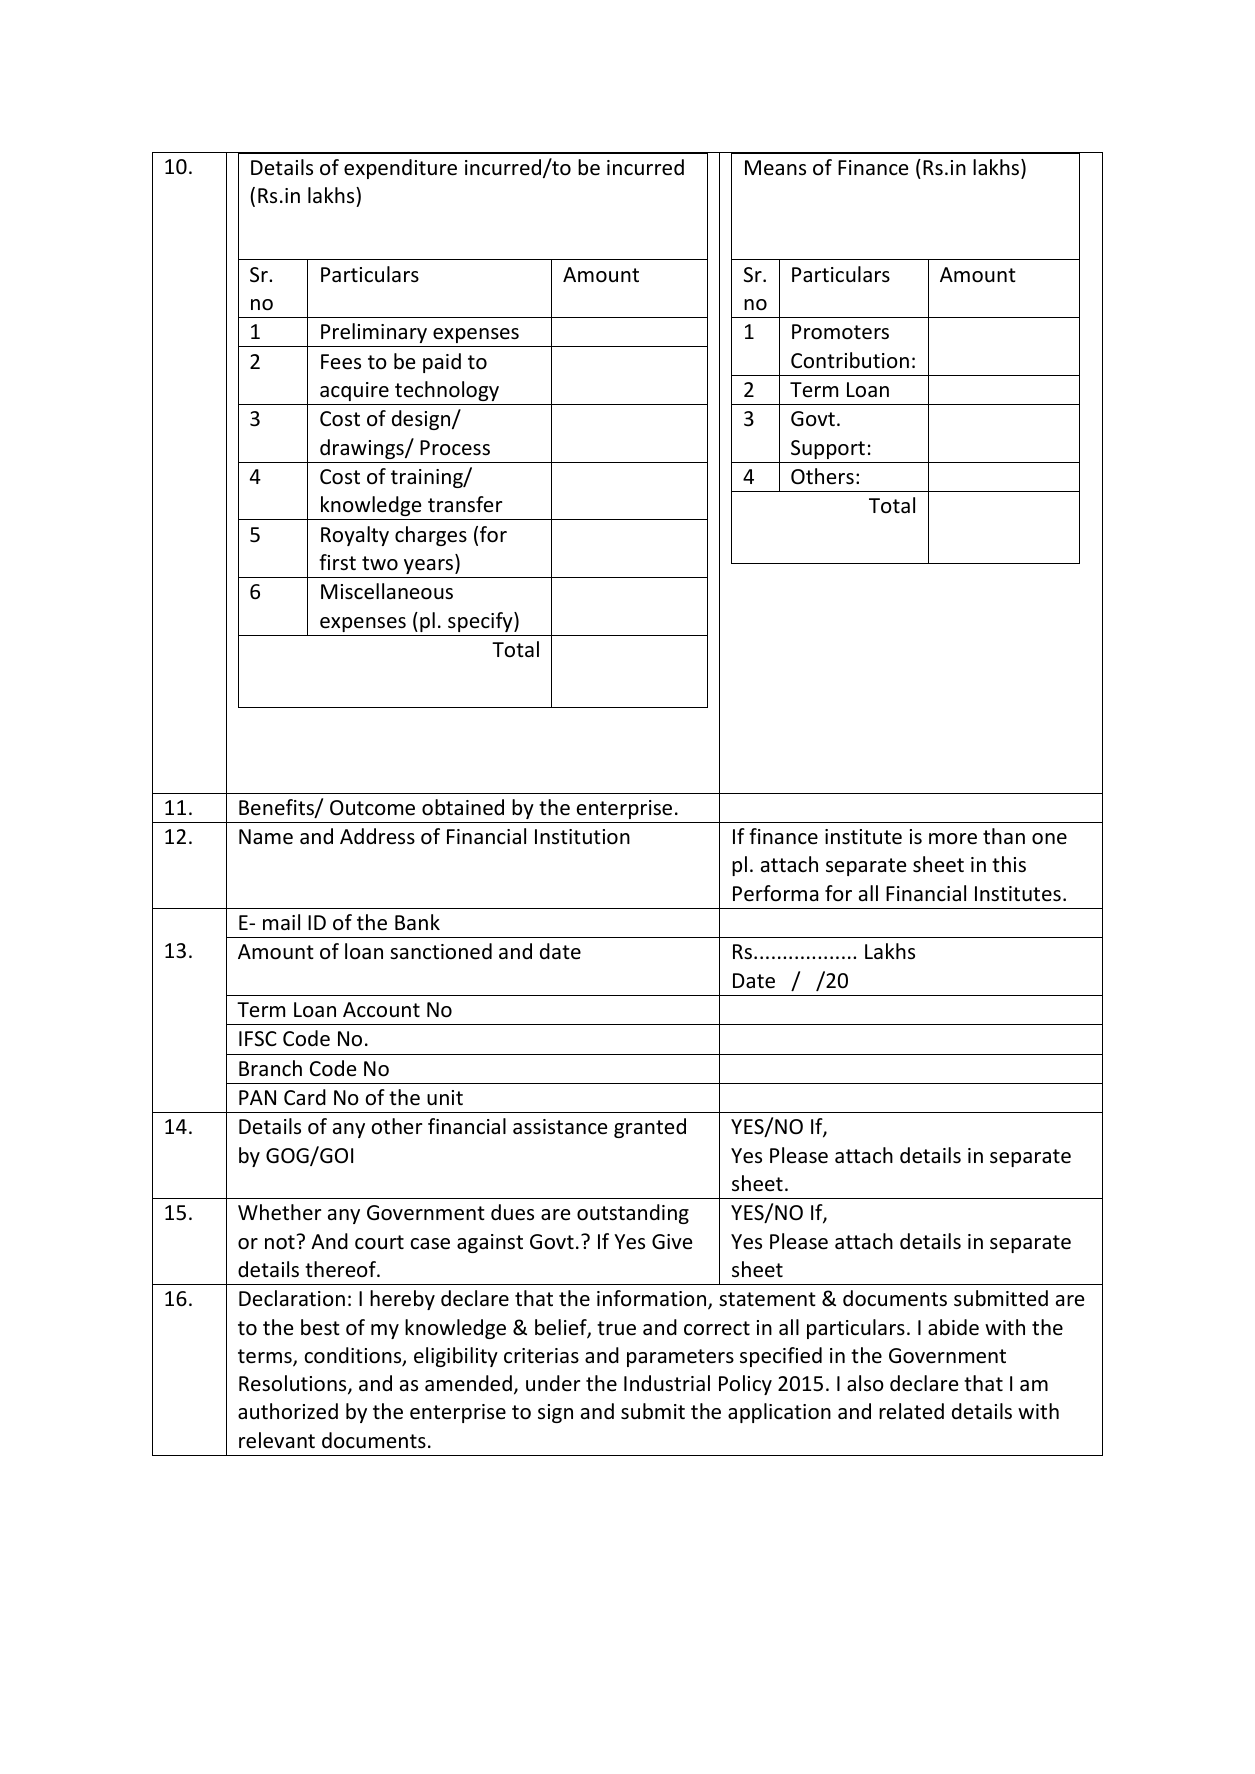 Image resolution: width=1255 pixels, height=1774 pixels. Describe the element at coordinates (911, 1411) in the document. I see `related` at that location.
